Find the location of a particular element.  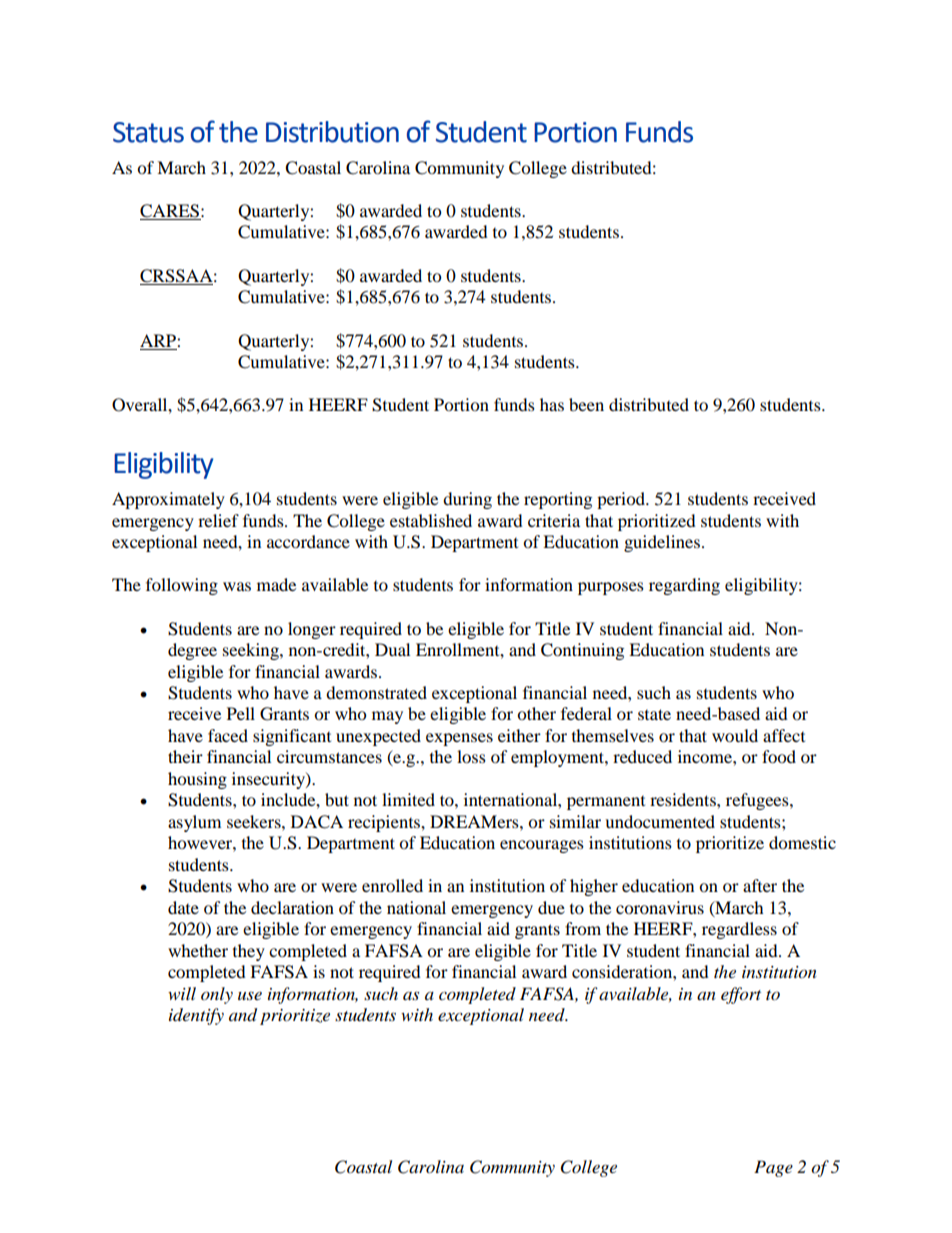

asylum is located at coordinates (194, 823).
